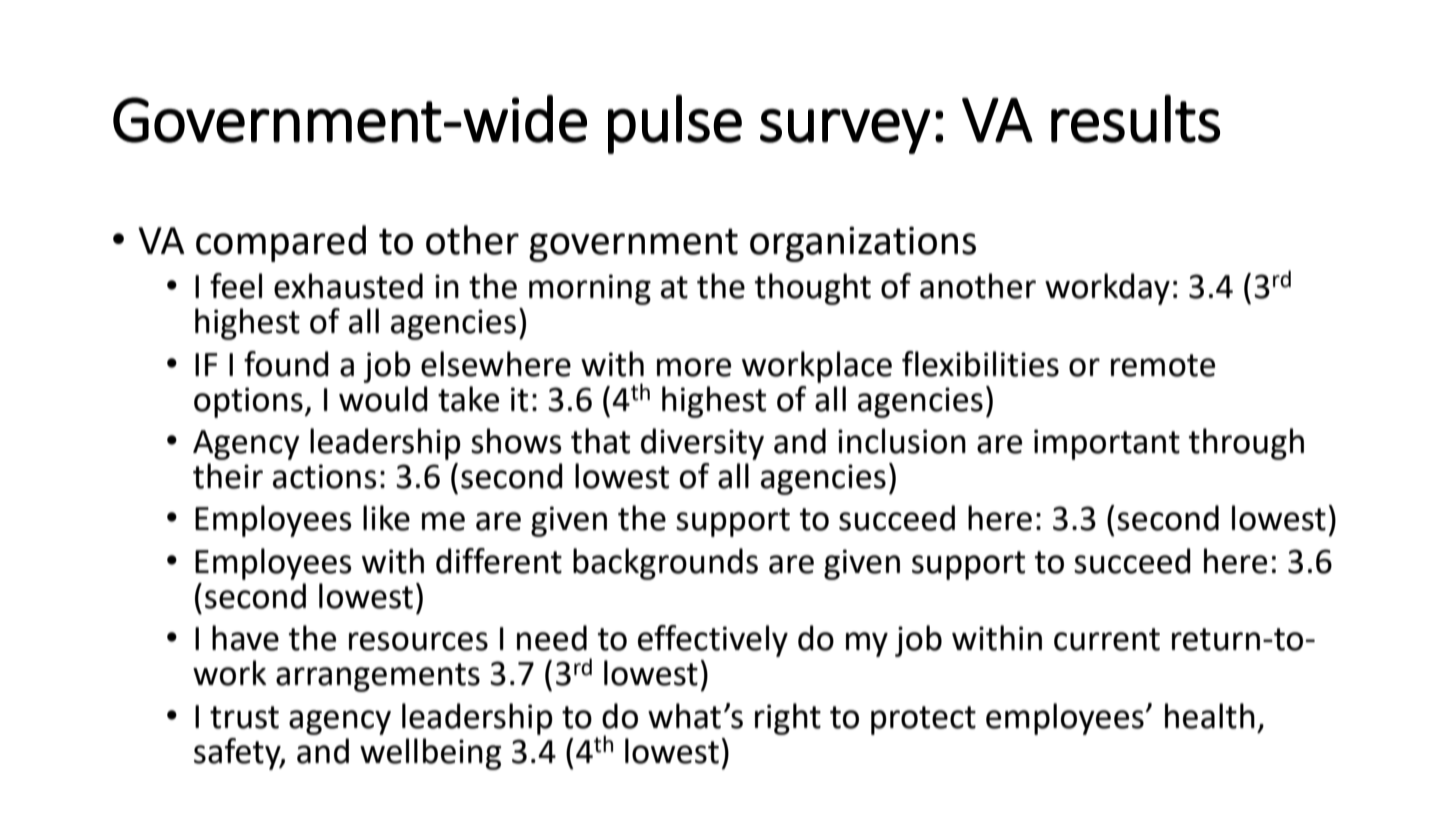 This screenshot has height=819, width=1456. Describe the element at coordinates (675, 124) in the screenshot. I see `pulse` at that location.
